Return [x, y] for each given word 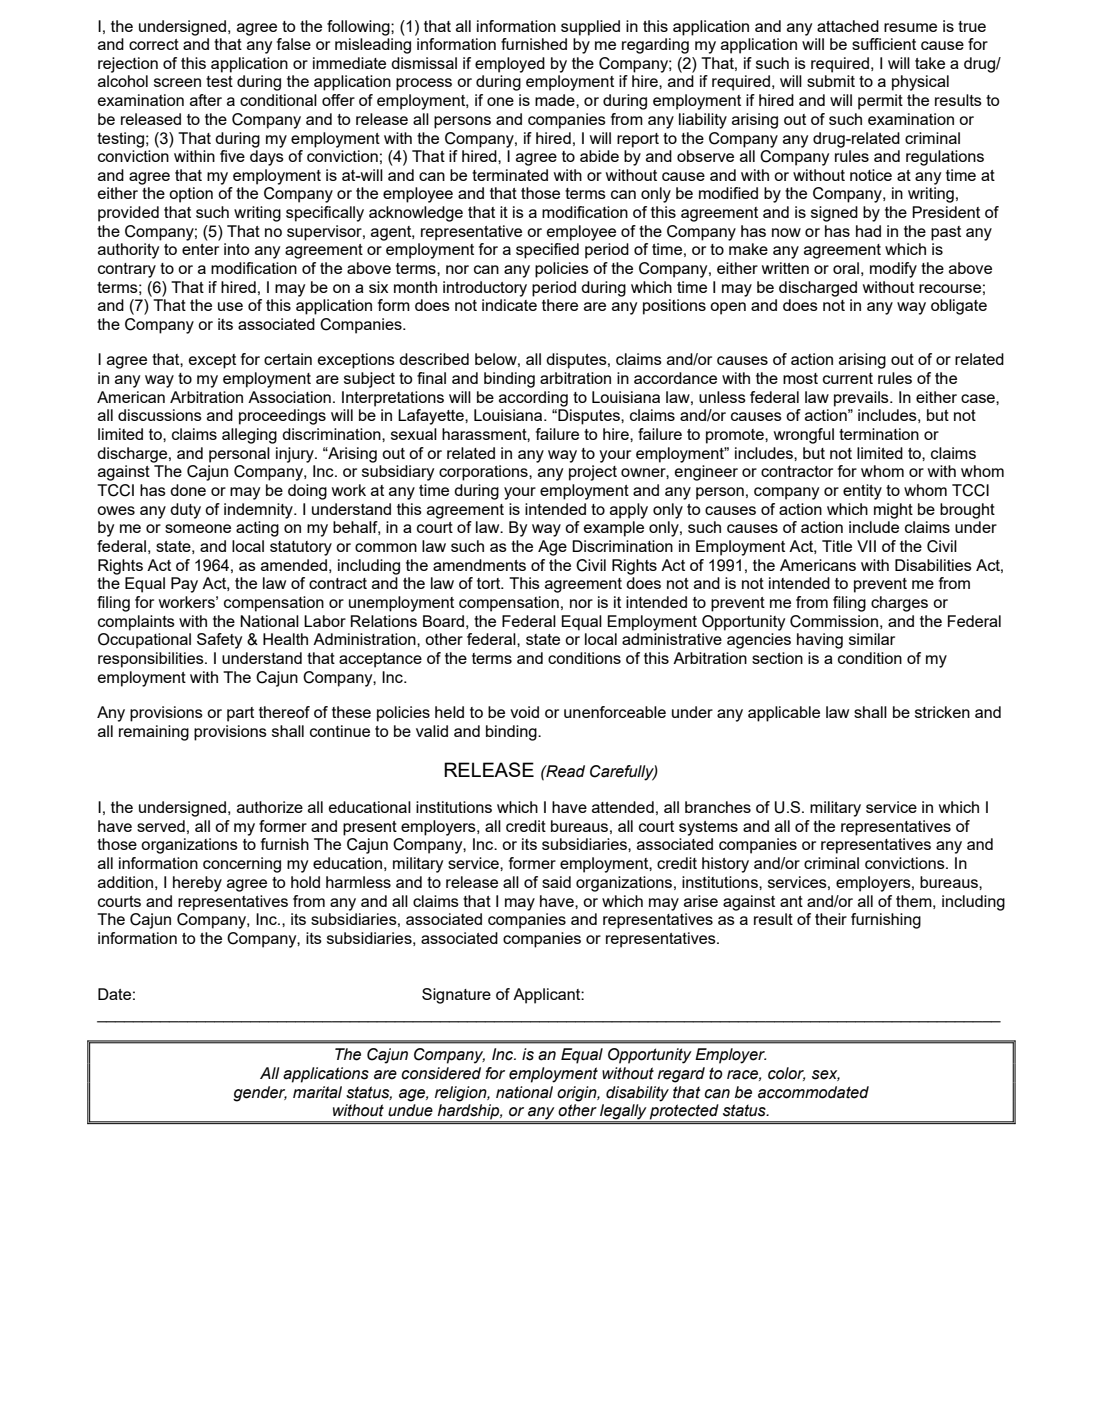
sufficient [884, 44]
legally [623, 1113]
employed [510, 65]
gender [260, 1094]
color [786, 1074]
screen [177, 82]
